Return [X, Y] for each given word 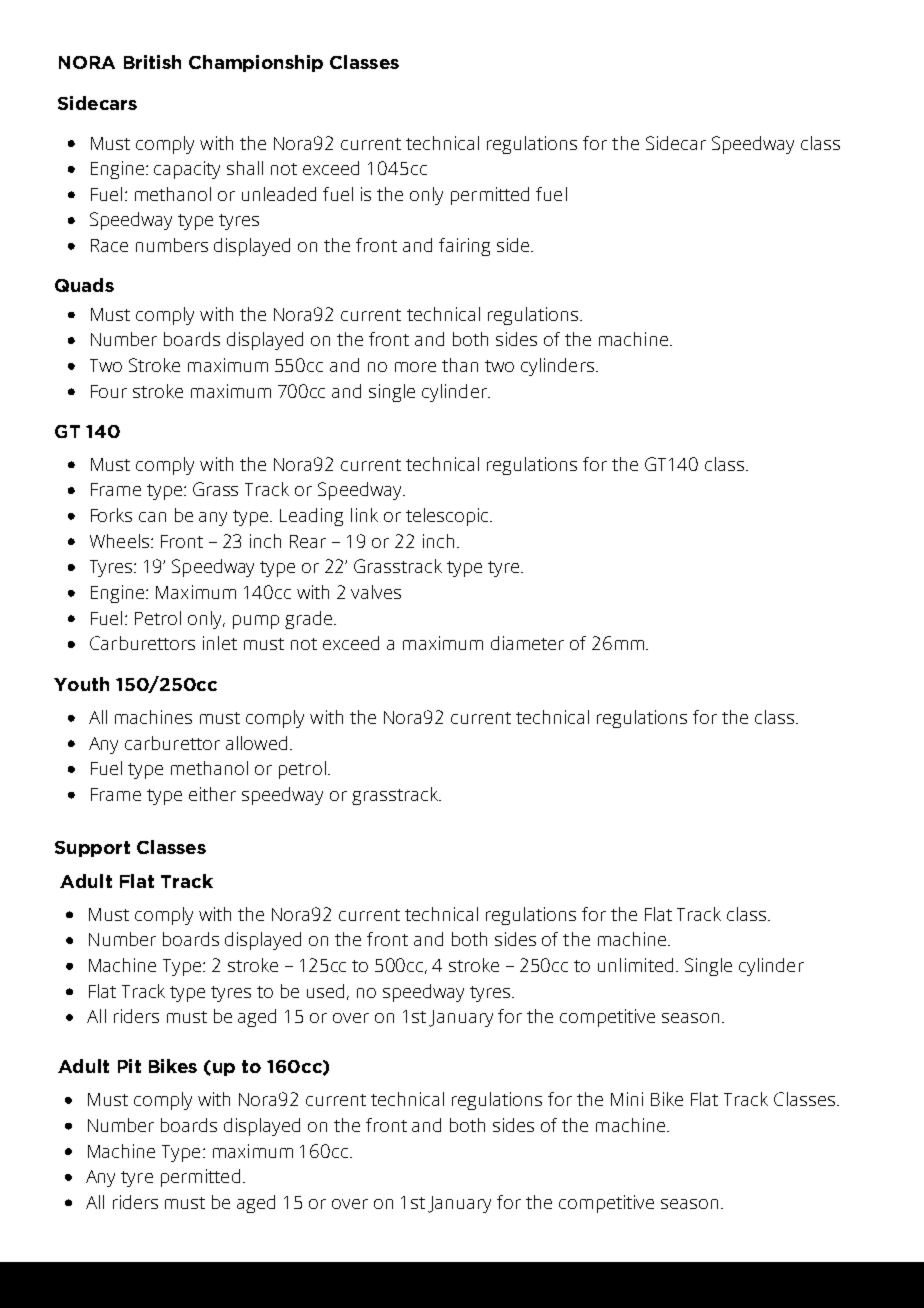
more [415, 367]
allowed [256, 743]
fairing [464, 247]
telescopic [448, 517]
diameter [527, 643]
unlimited [635, 965]
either [212, 794]
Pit [129, 1066]
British [152, 62]
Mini [627, 1099]
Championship [256, 63]
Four [109, 391]
